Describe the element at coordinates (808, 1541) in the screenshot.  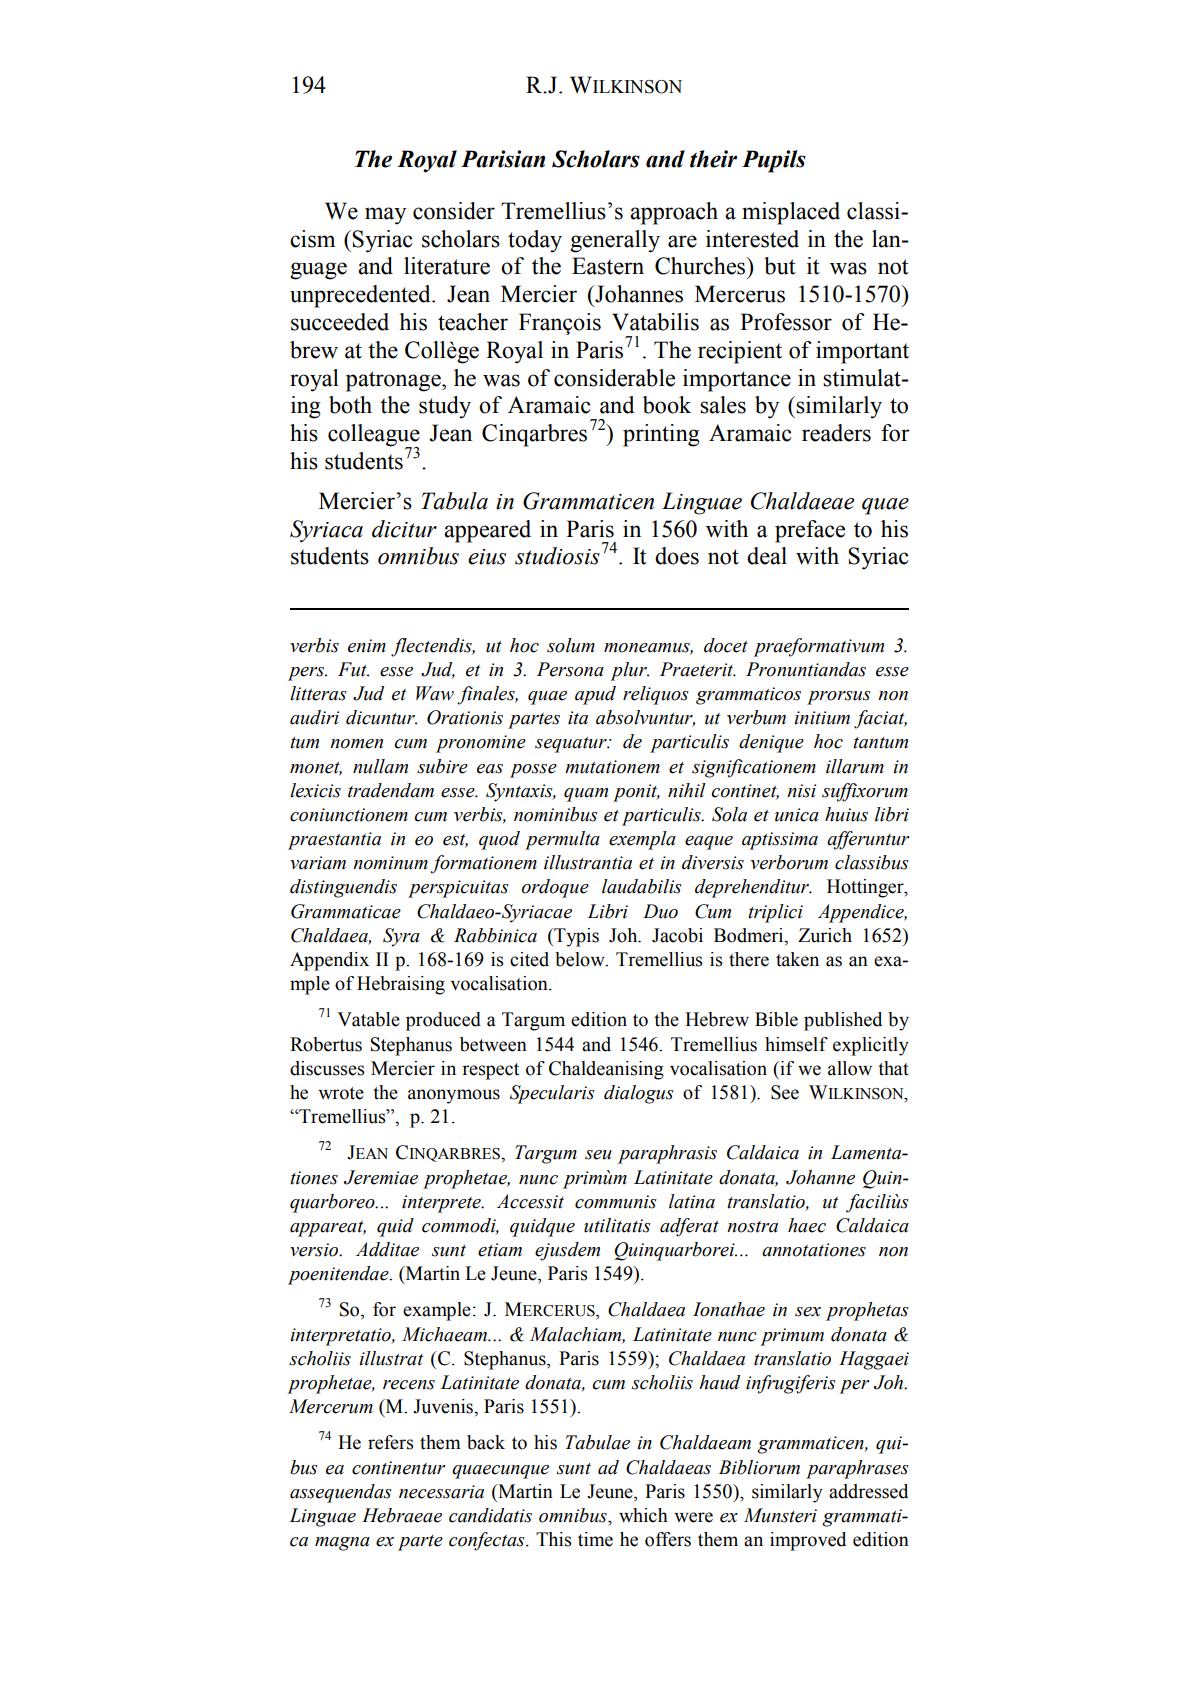
I see `improved` at that location.
